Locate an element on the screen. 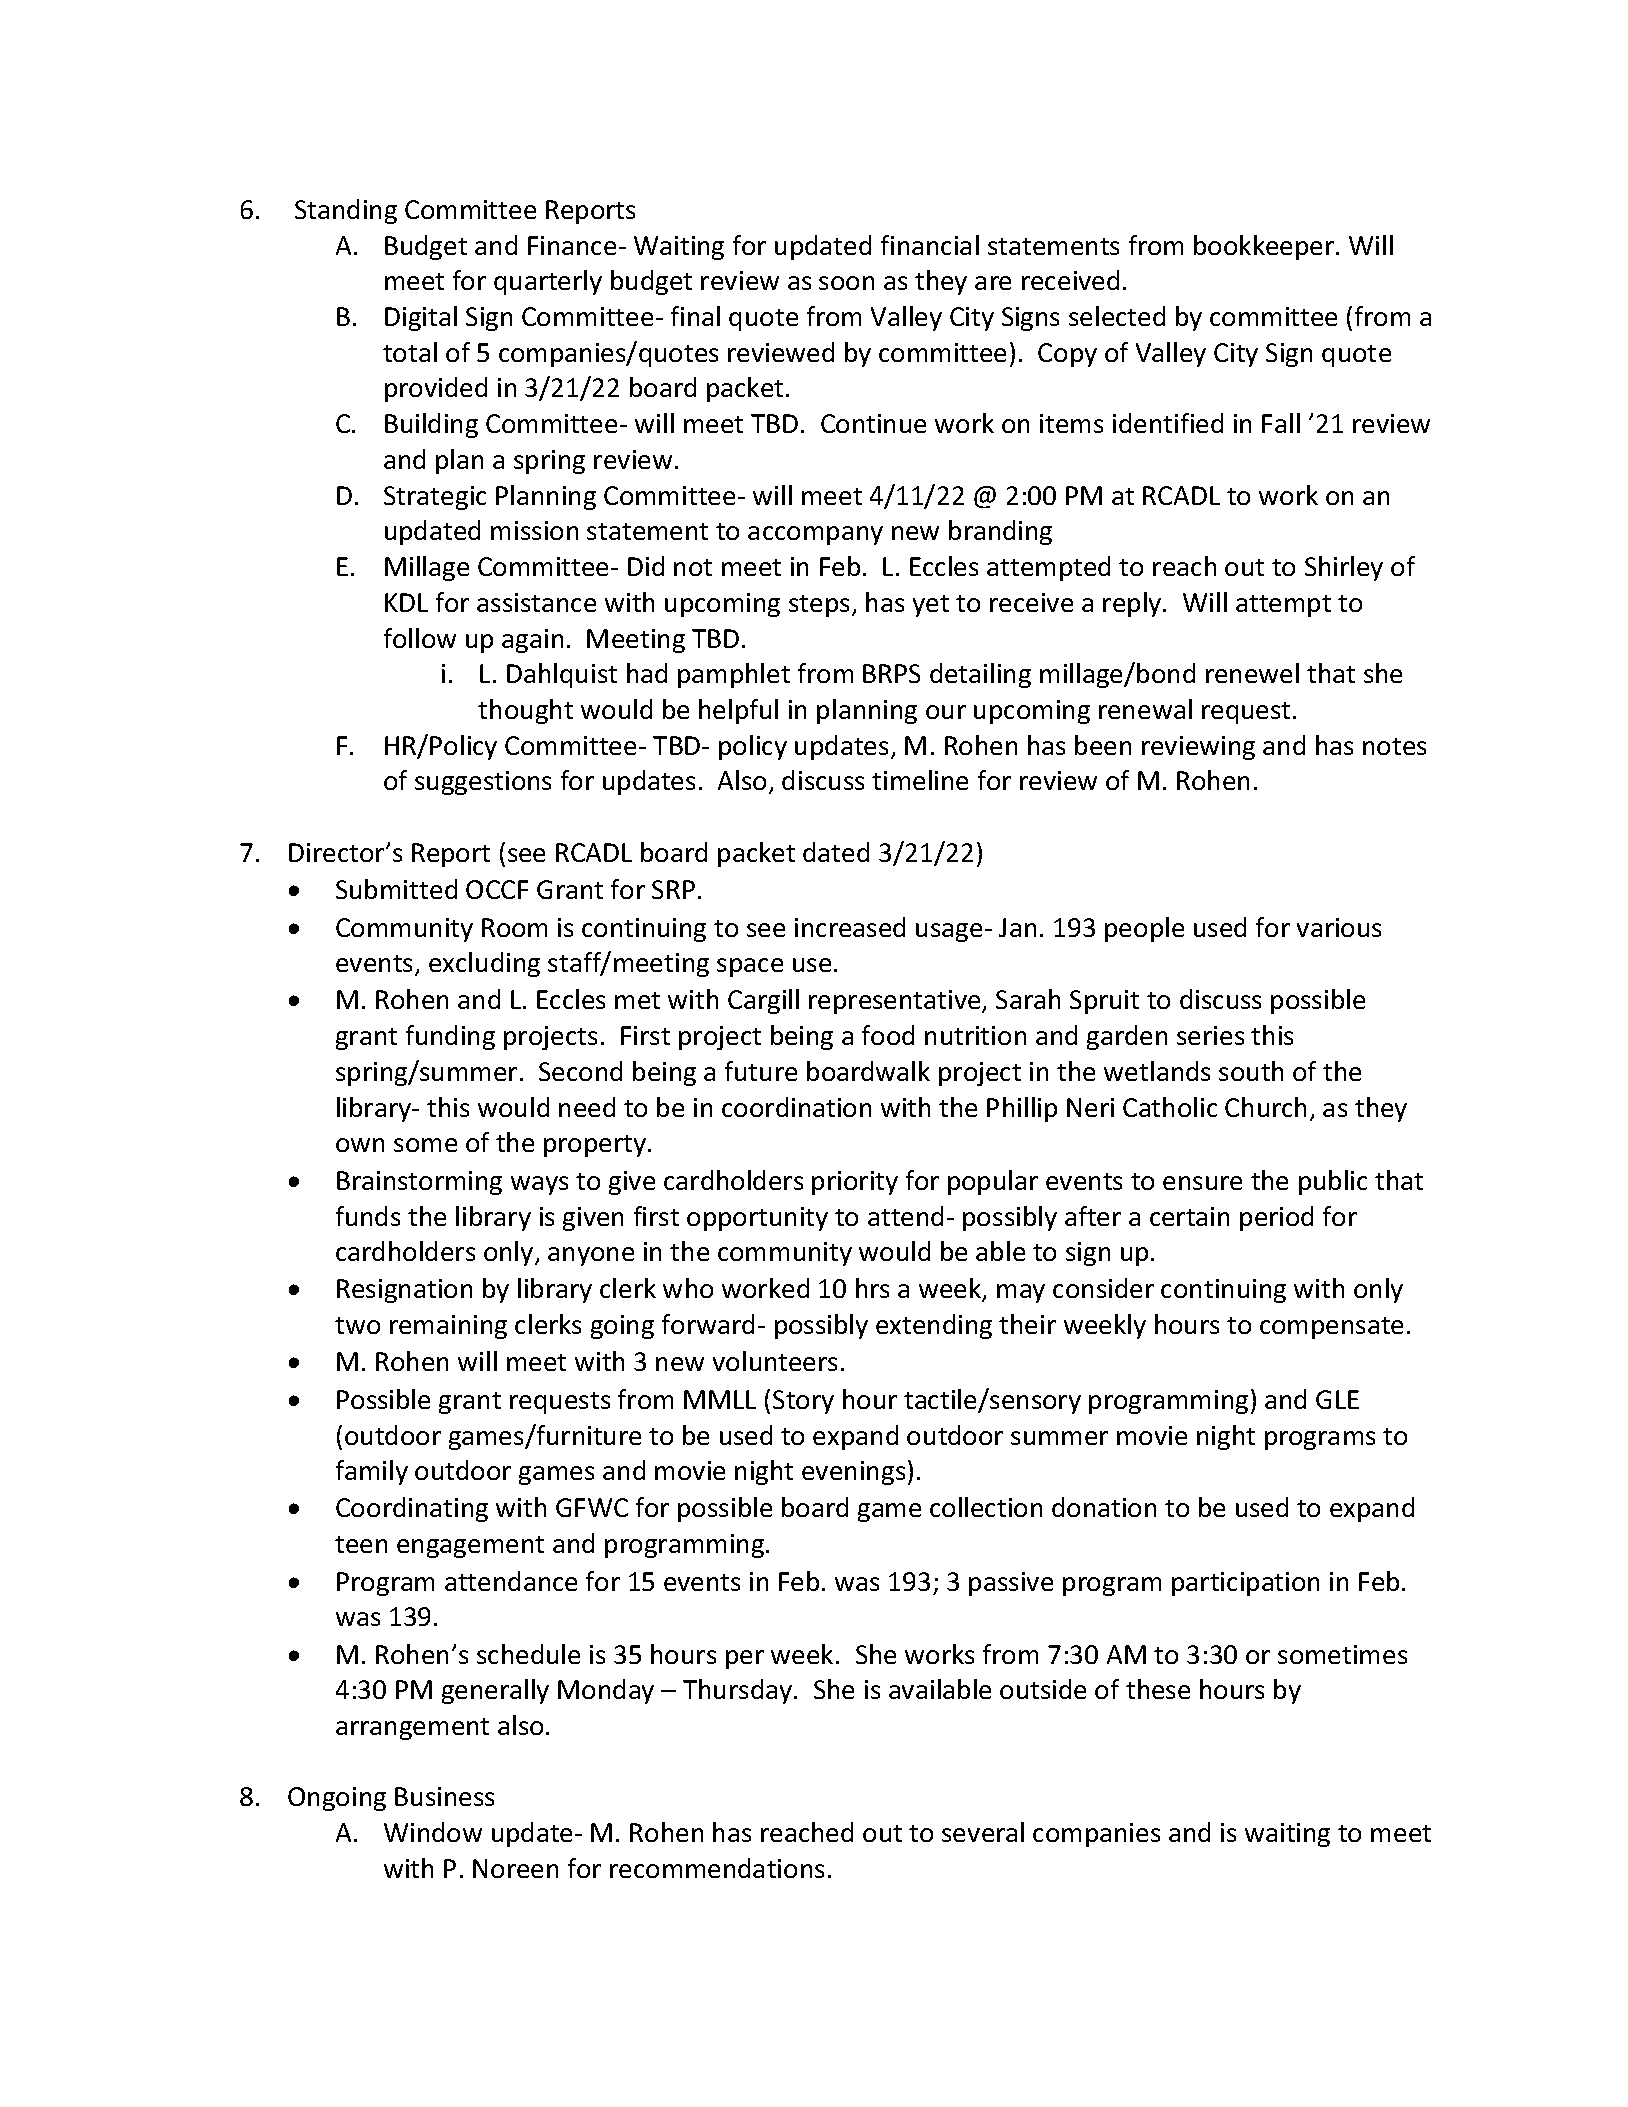 This screenshot has height=2107, width=1628. notes is located at coordinates (1394, 746).
